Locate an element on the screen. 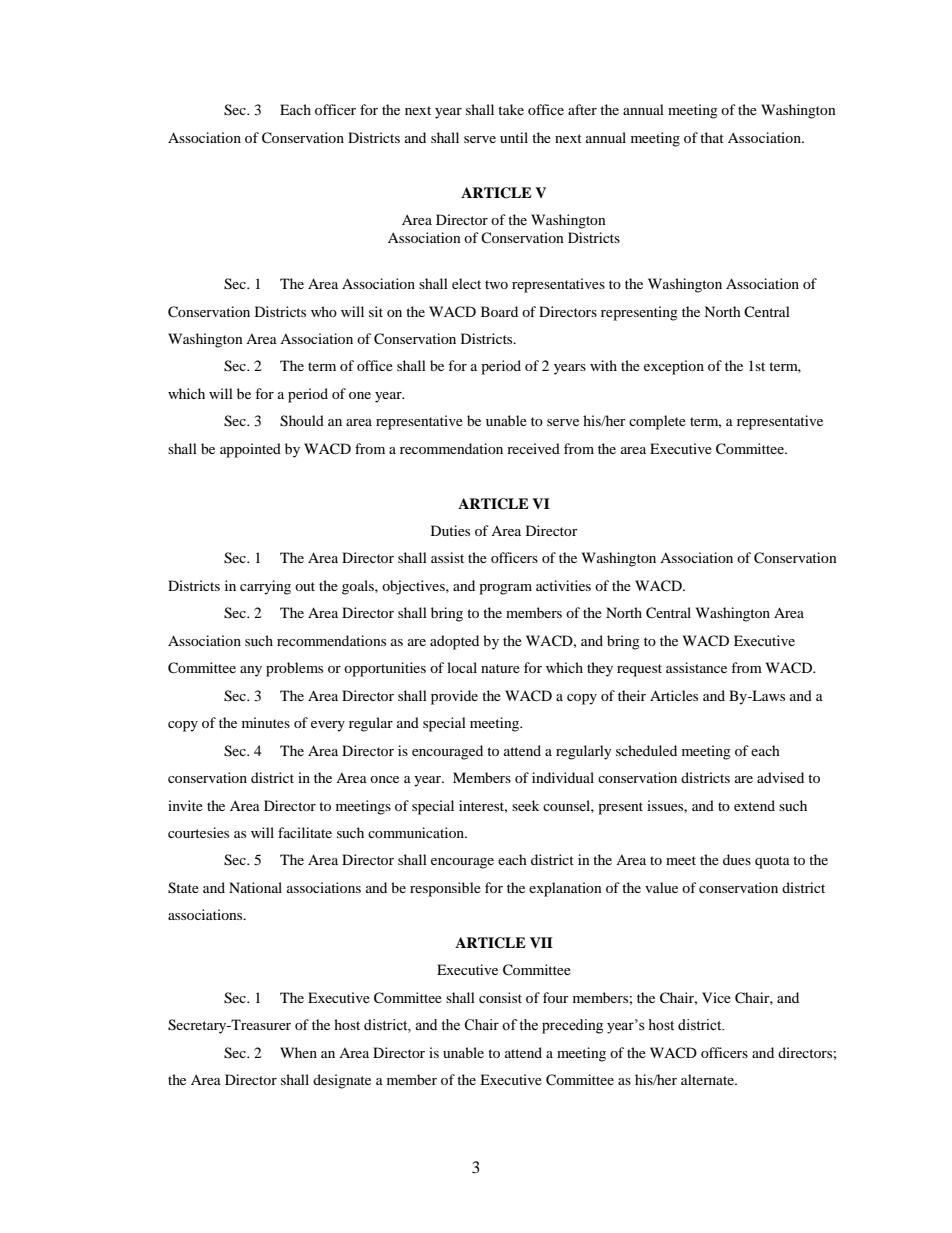 Image resolution: width=952 pixels, height=1233 pixels. When is located at coordinates (298, 1052).
